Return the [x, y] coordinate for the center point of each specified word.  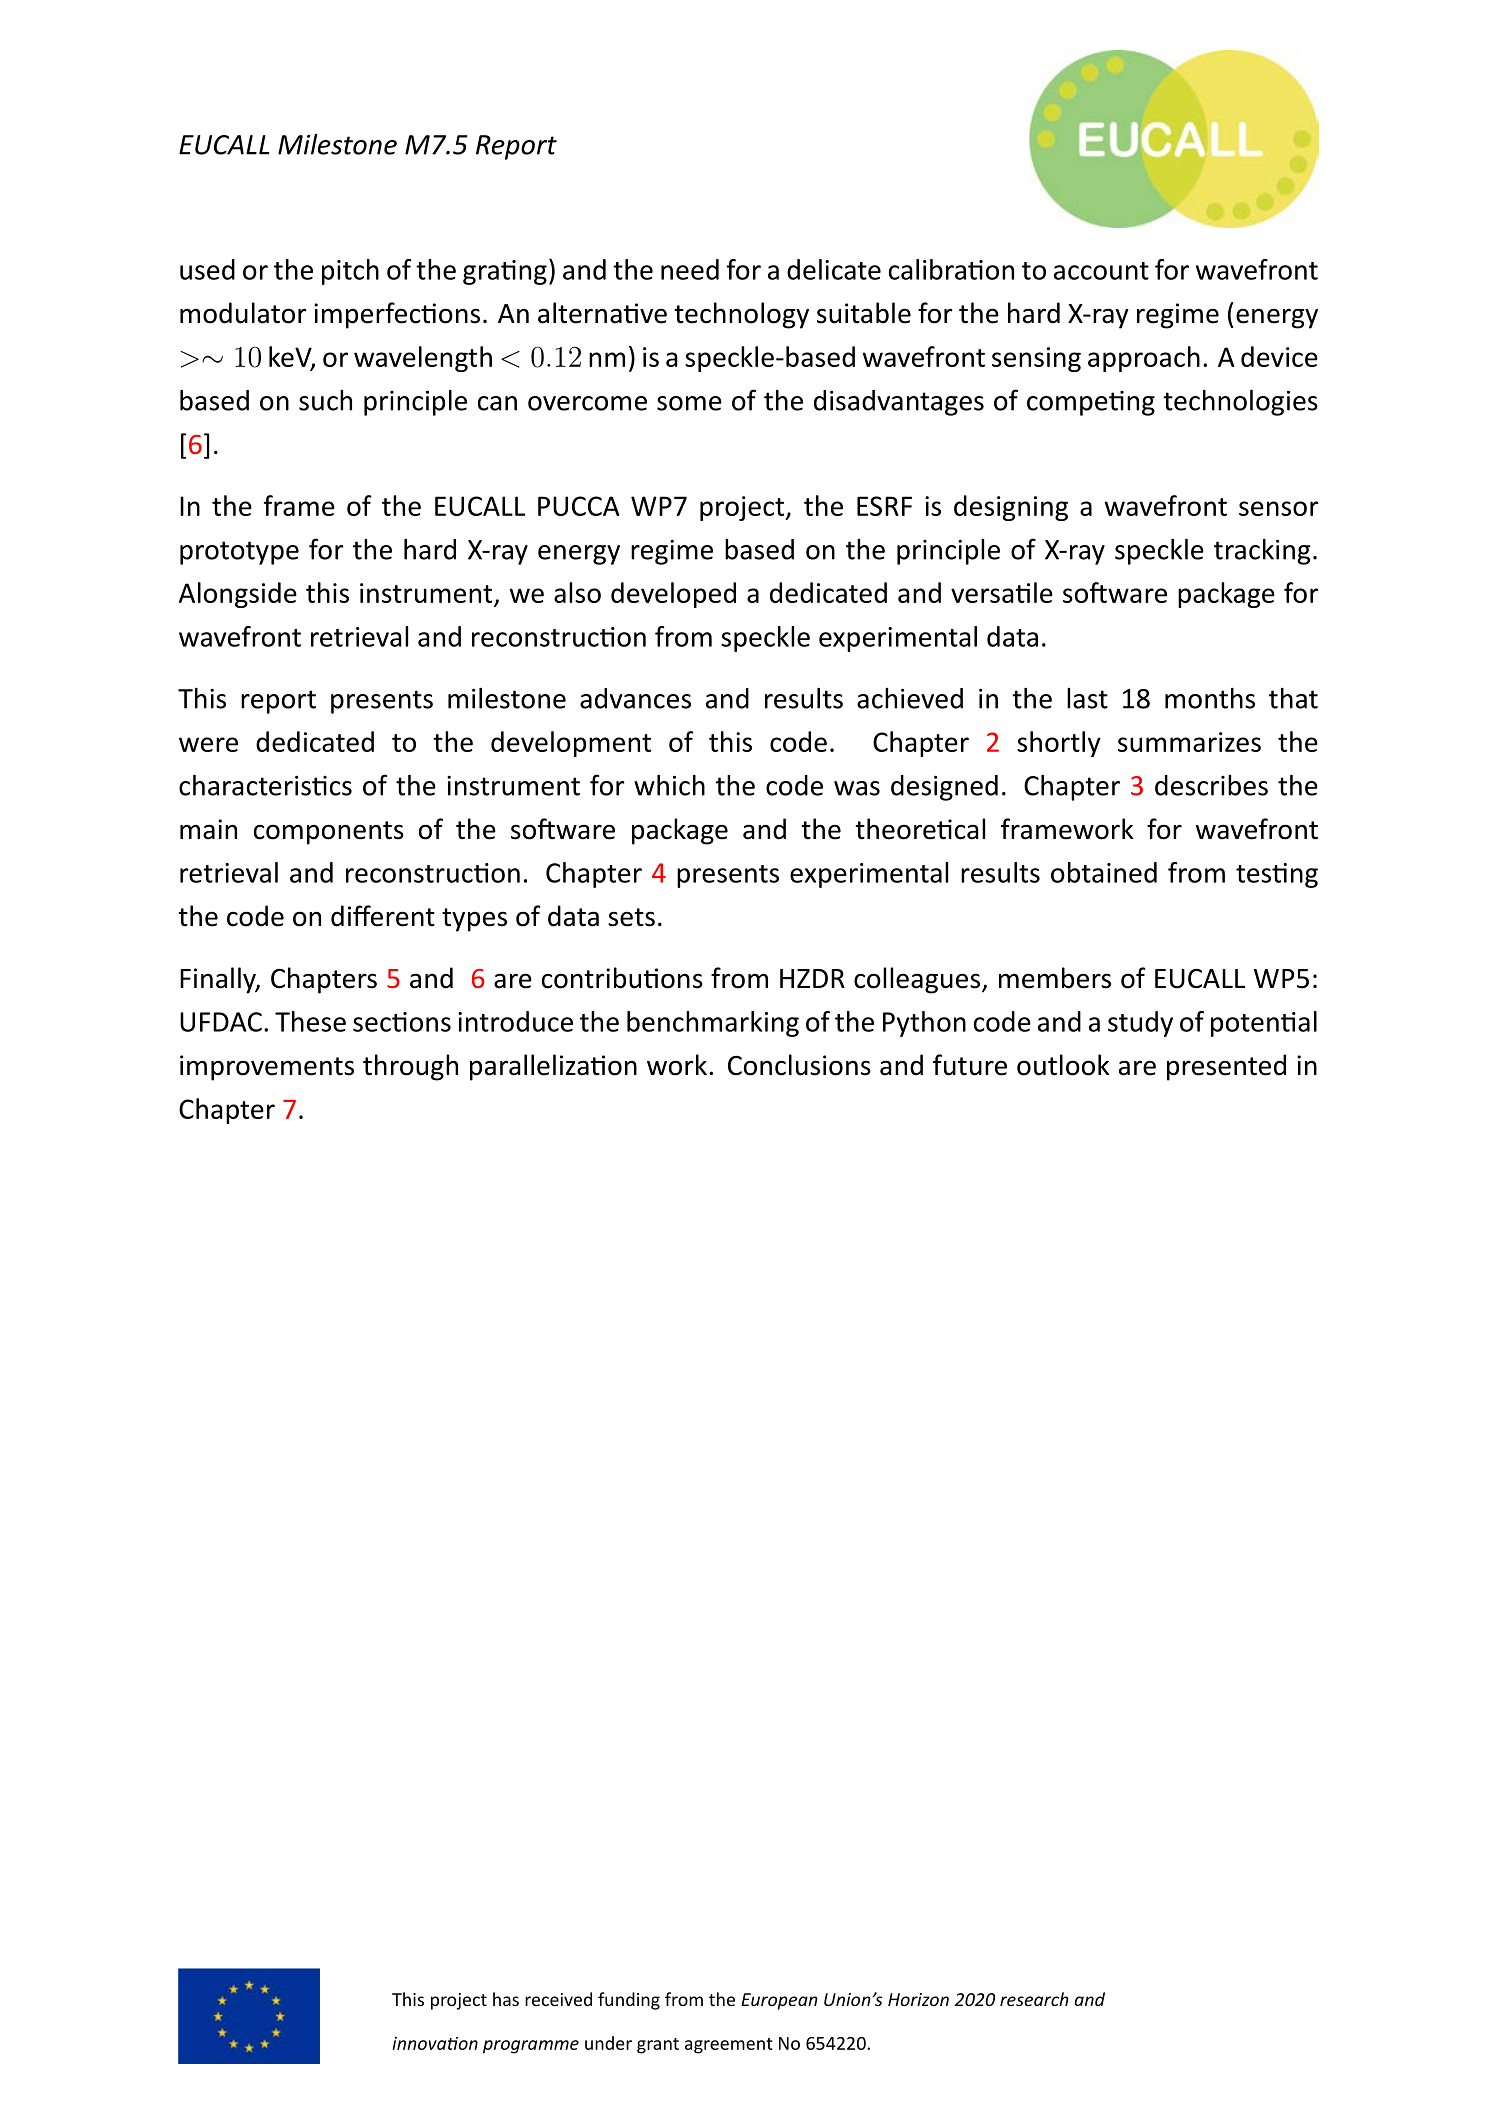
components [329, 833]
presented [1226, 1067]
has [506, 1999]
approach [1144, 359]
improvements [267, 1068]
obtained [1104, 872]
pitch [350, 272]
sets [631, 917]
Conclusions [799, 1065]
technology [742, 315]
